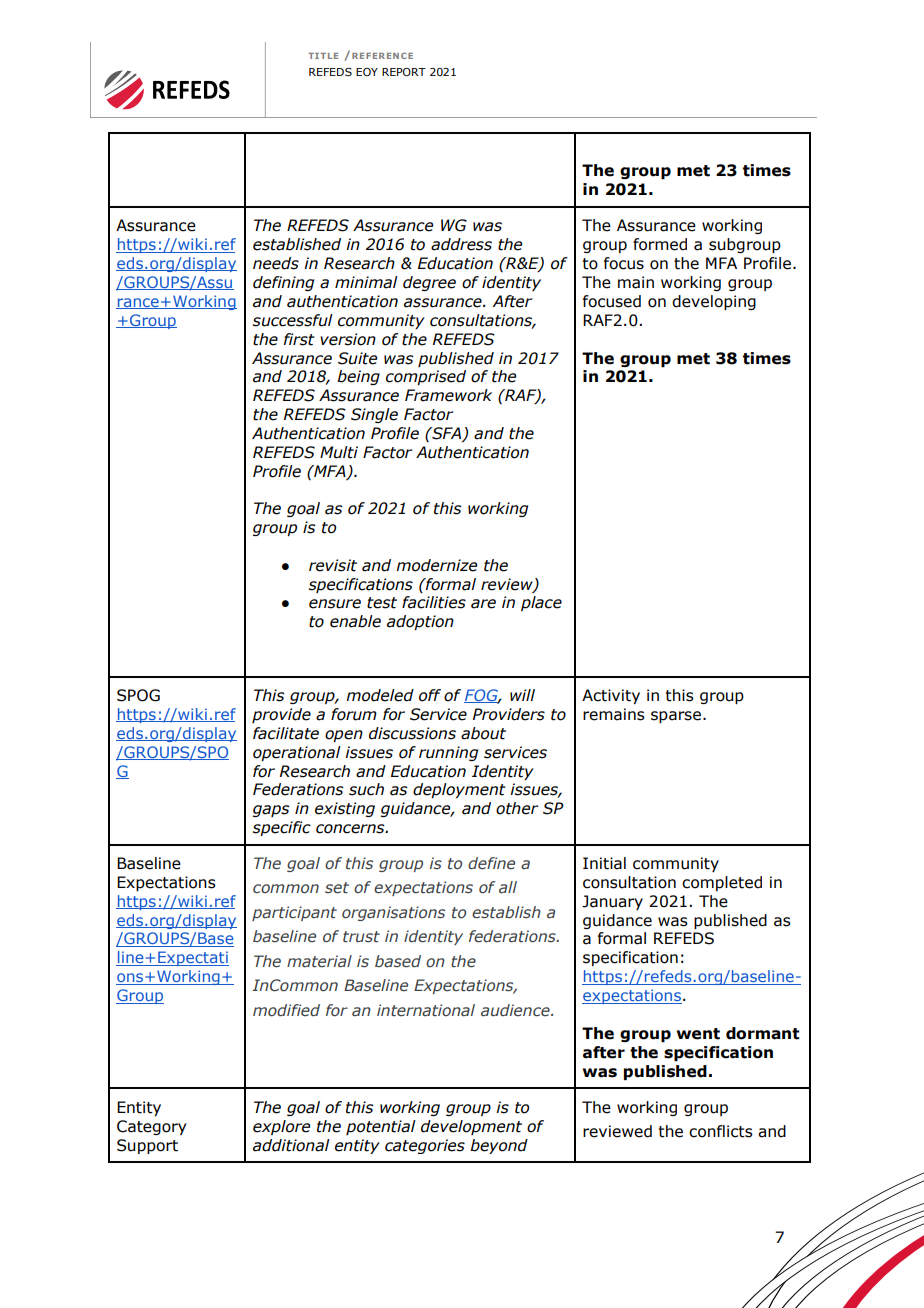 The width and height of the page is (924, 1308). Describe the element at coordinates (491, 863) in the page. I see `define` at that location.
